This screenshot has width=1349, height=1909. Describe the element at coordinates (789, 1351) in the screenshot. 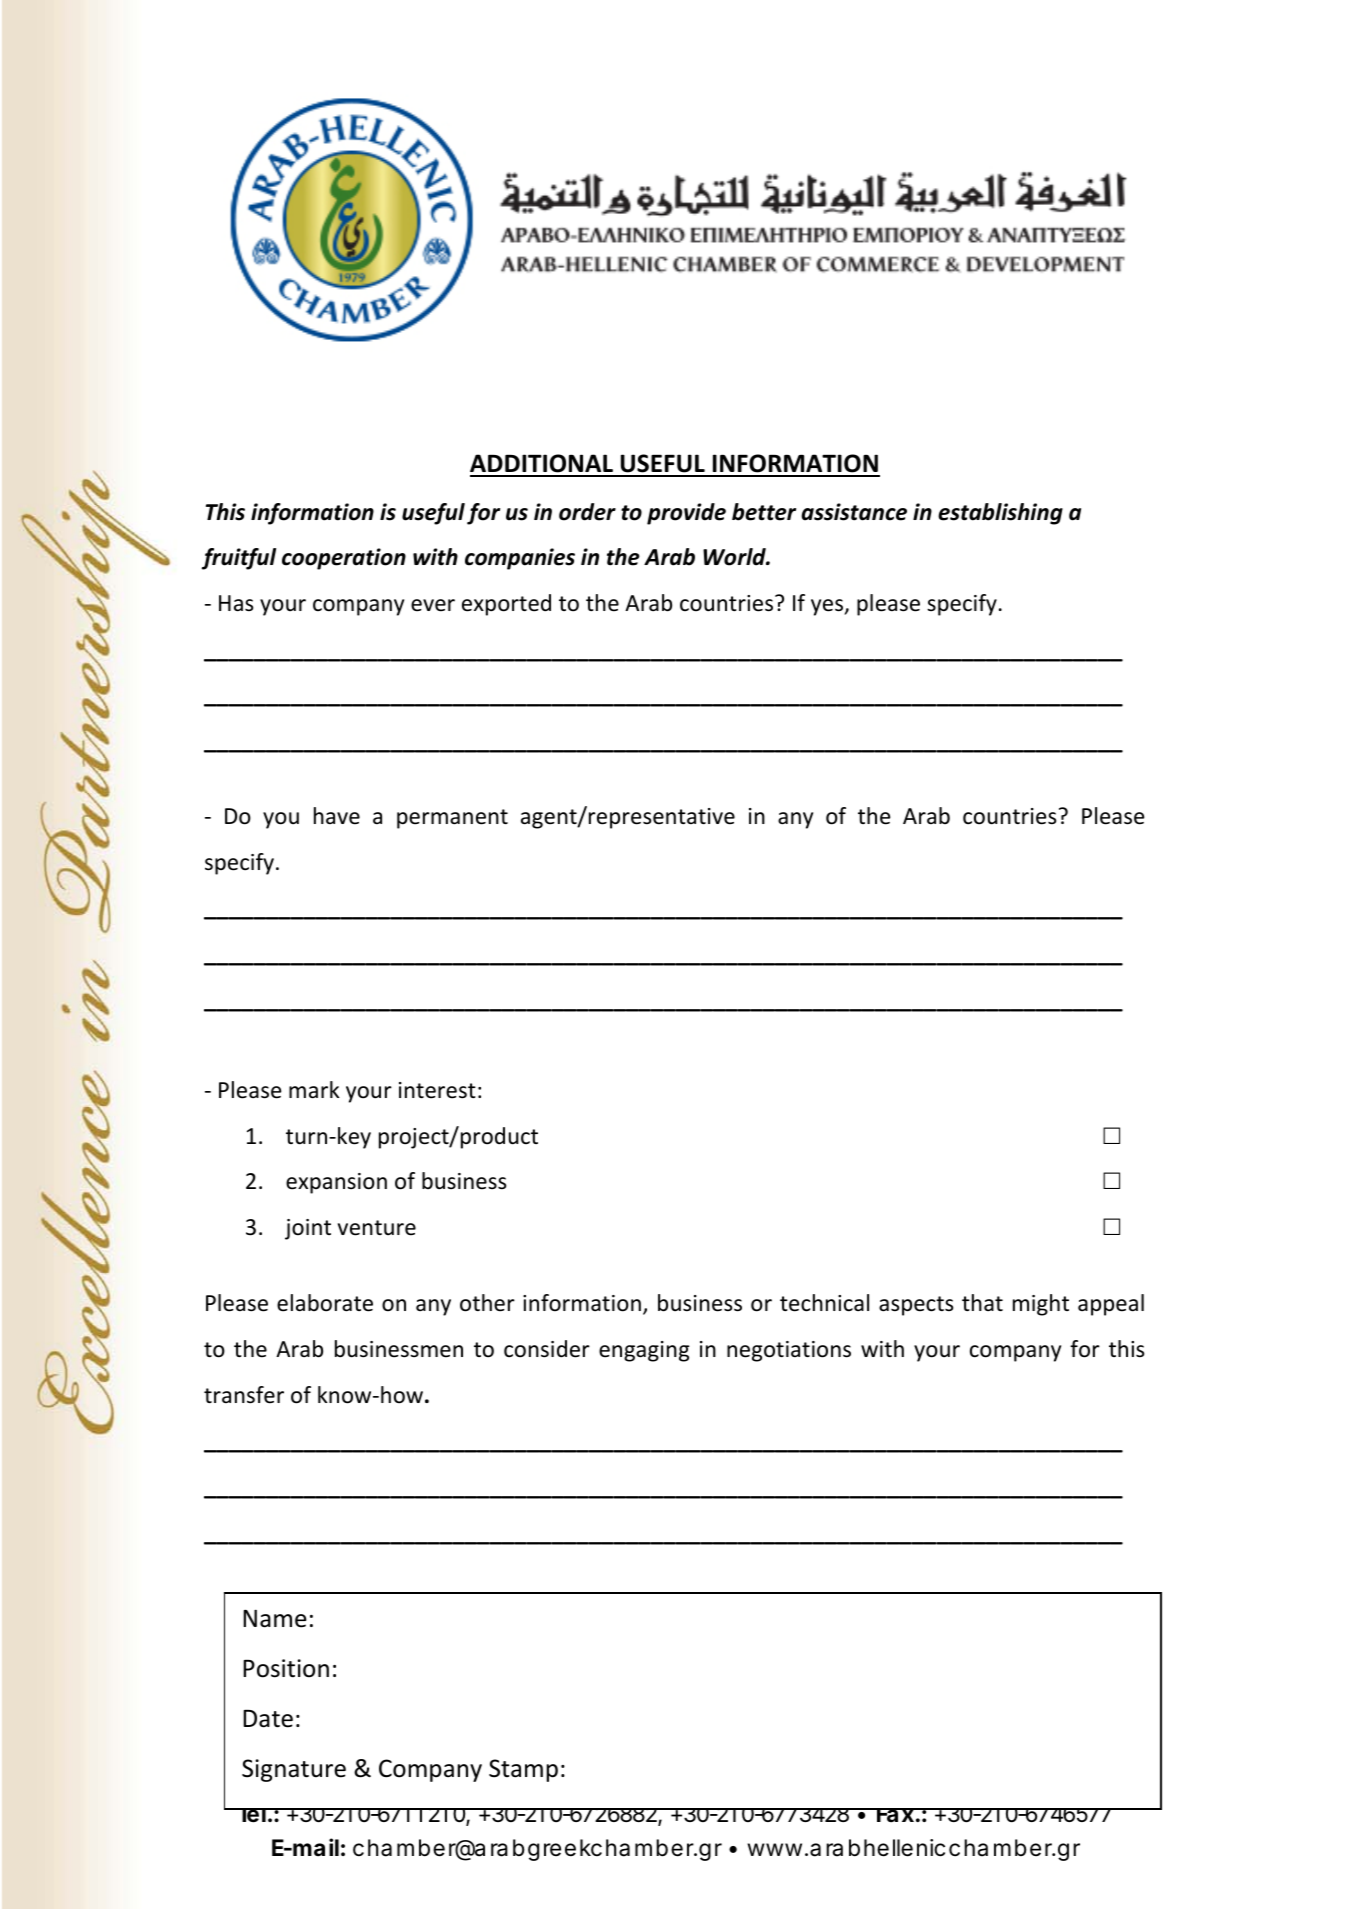

I see `negotiations` at that location.
